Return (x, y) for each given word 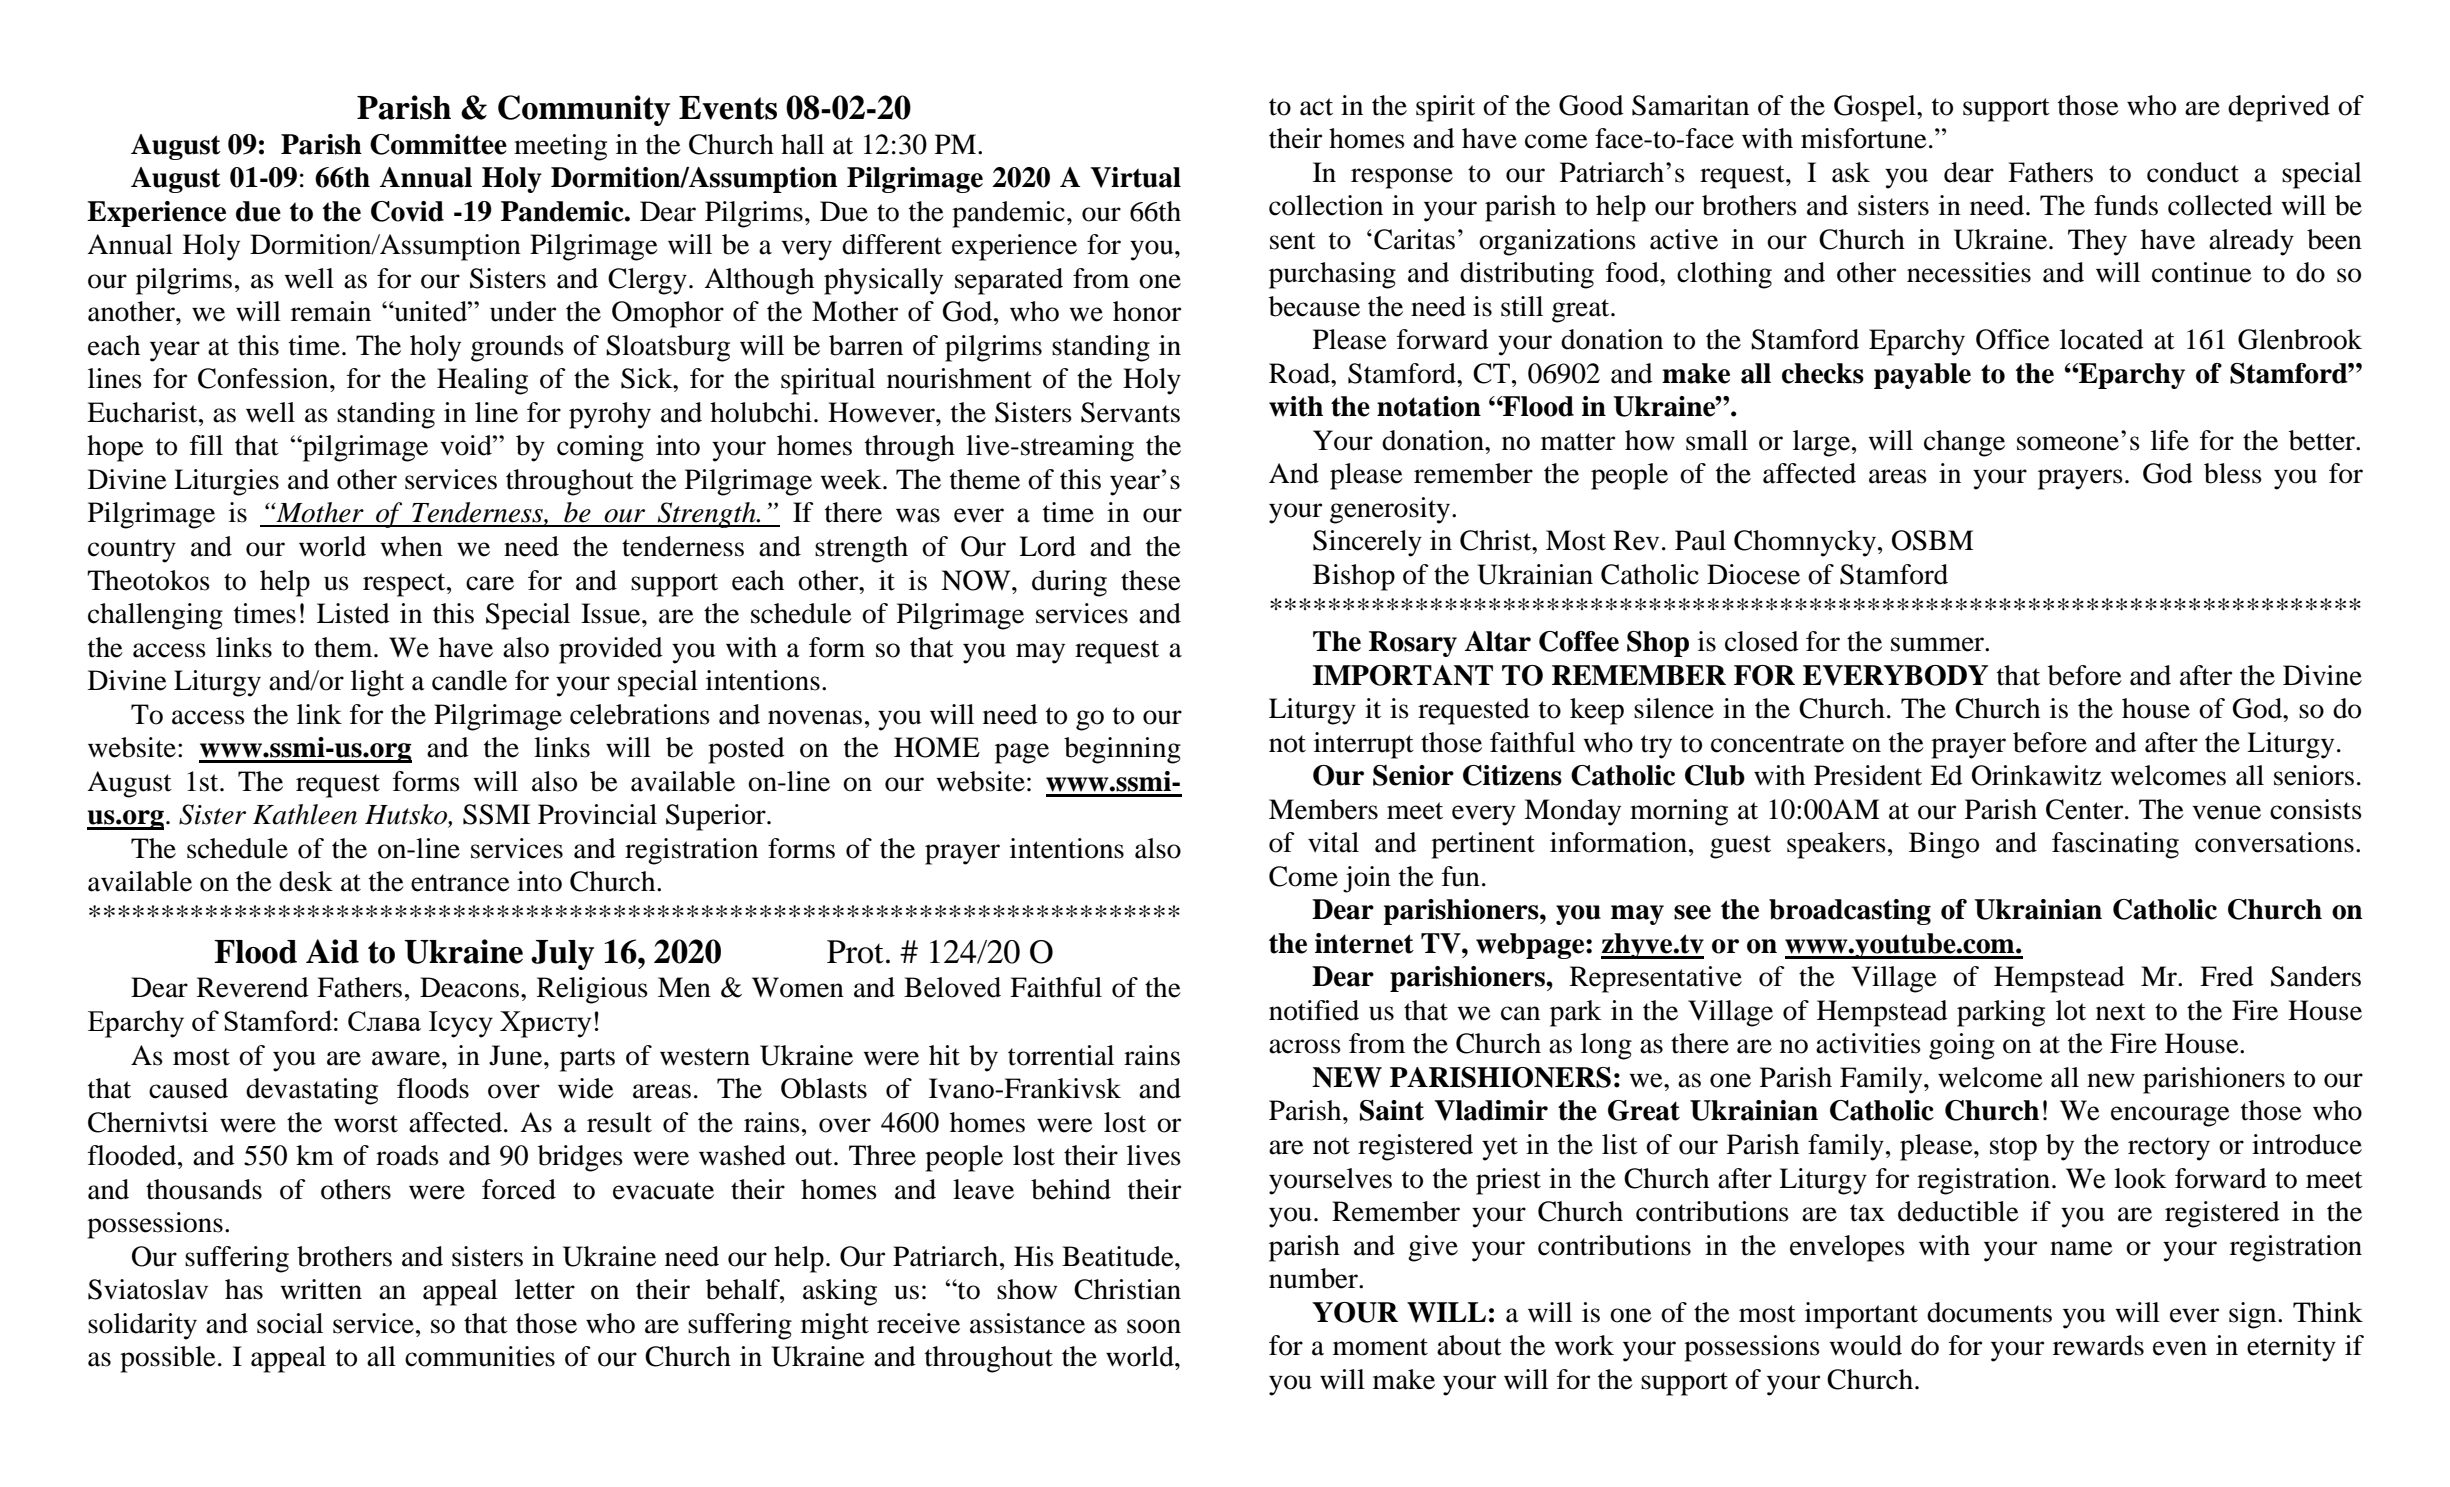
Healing (482, 381)
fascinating (2115, 845)
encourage (2170, 1116)
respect (405, 585)
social (290, 1323)
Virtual (1135, 177)
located (2102, 339)
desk (306, 881)
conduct (2193, 172)
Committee (438, 144)
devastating (312, 1091)
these (1151, 580)
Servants (1130, 412)
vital (1333, 842)
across (1305, 1046)
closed (1762, 641)
